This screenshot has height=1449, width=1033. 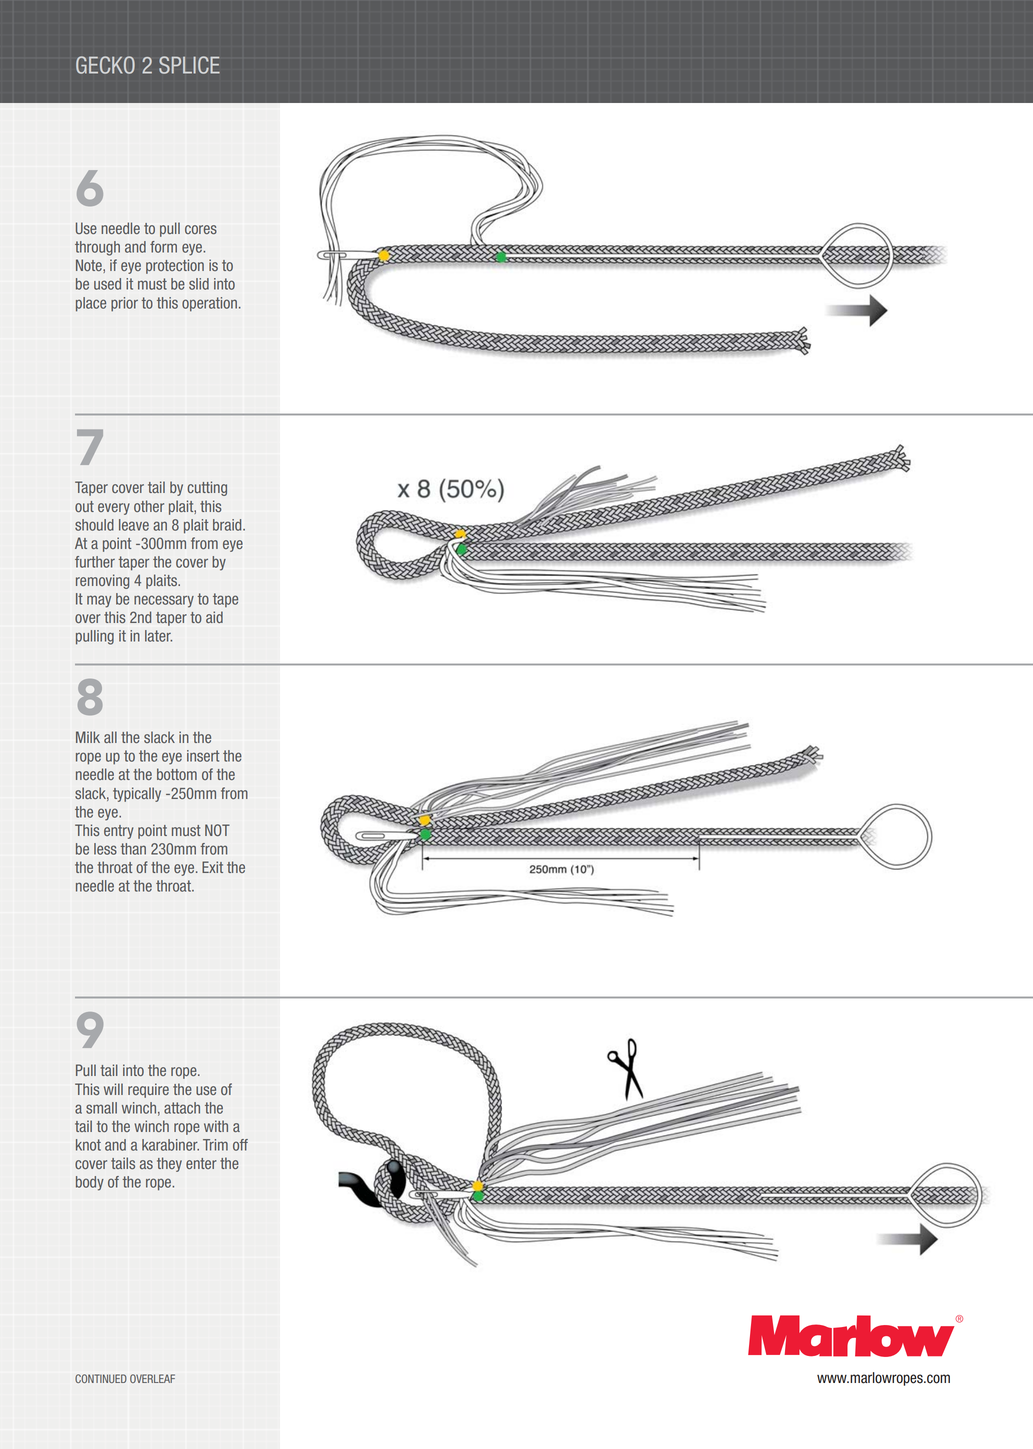 I want to click on Milk, so click(x=88, y=737).
